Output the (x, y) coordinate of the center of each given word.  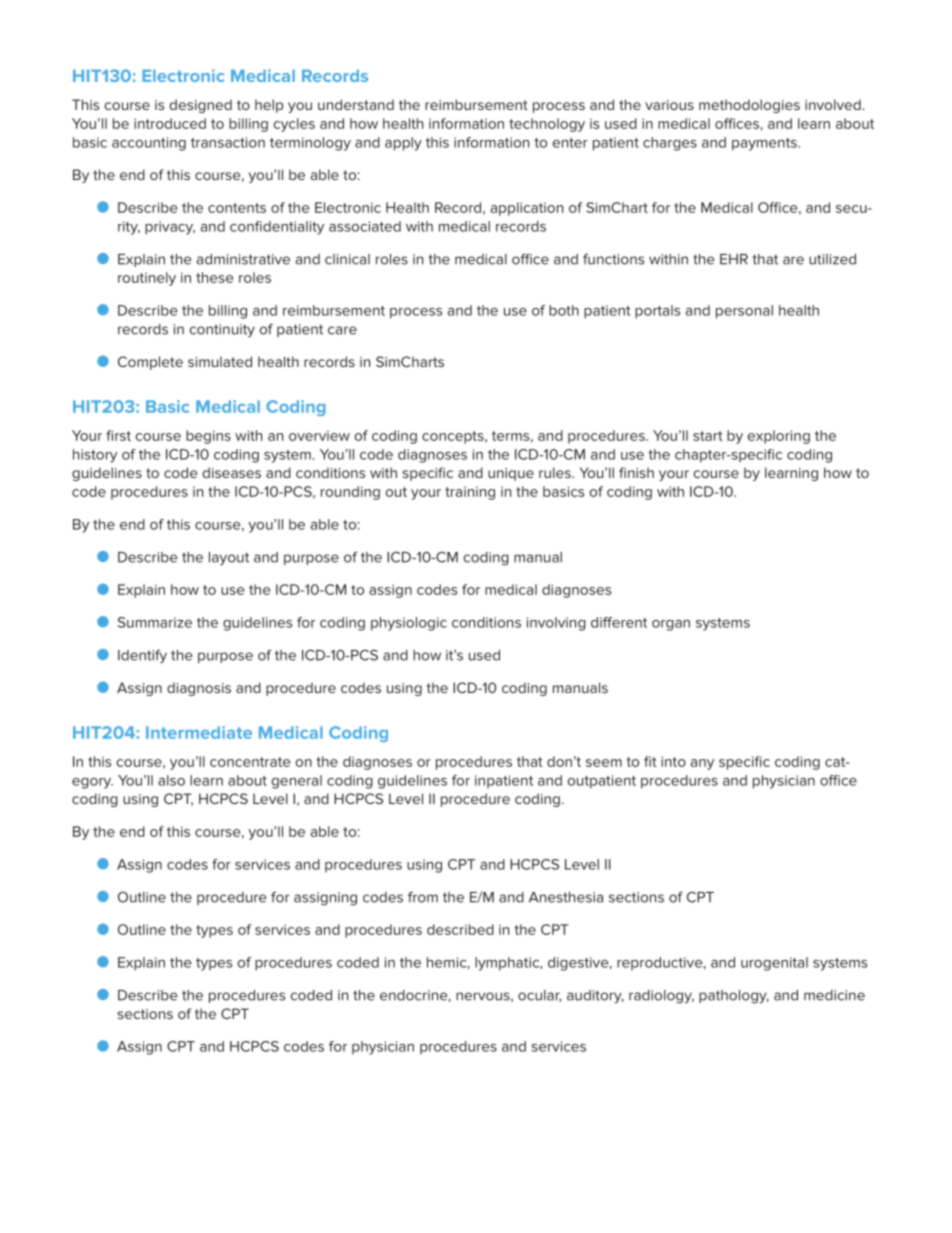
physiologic (409, 624)
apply (403, 144)
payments (765, 144)
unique (511, 474)
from (423, 897)
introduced (170, 123)
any (702, 764)
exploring (779, 437)
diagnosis (199, 689)
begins (208, 437)
